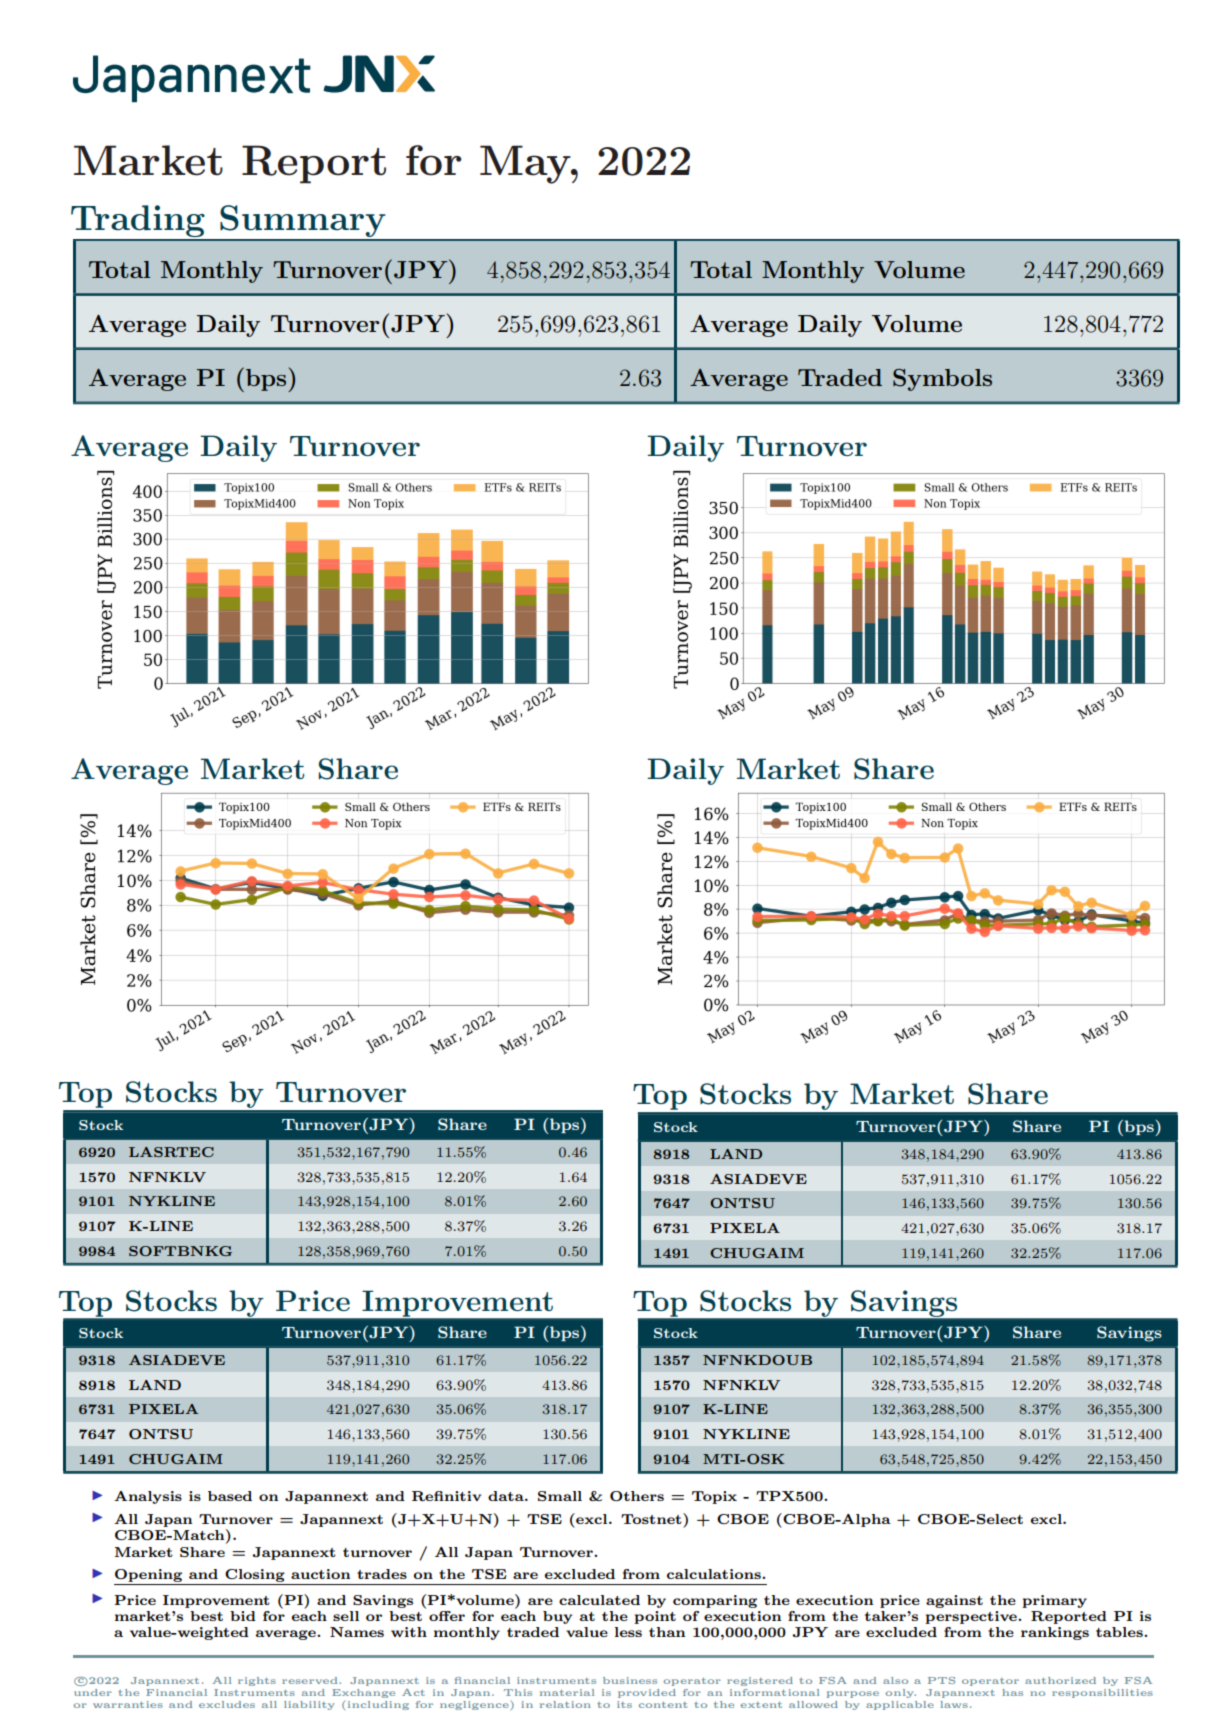 Image resolution: width=1227 pixels, height=1735 pixels. Describe the element at coordinates (972, 1617) in the page. I see `perspective` at that location.
